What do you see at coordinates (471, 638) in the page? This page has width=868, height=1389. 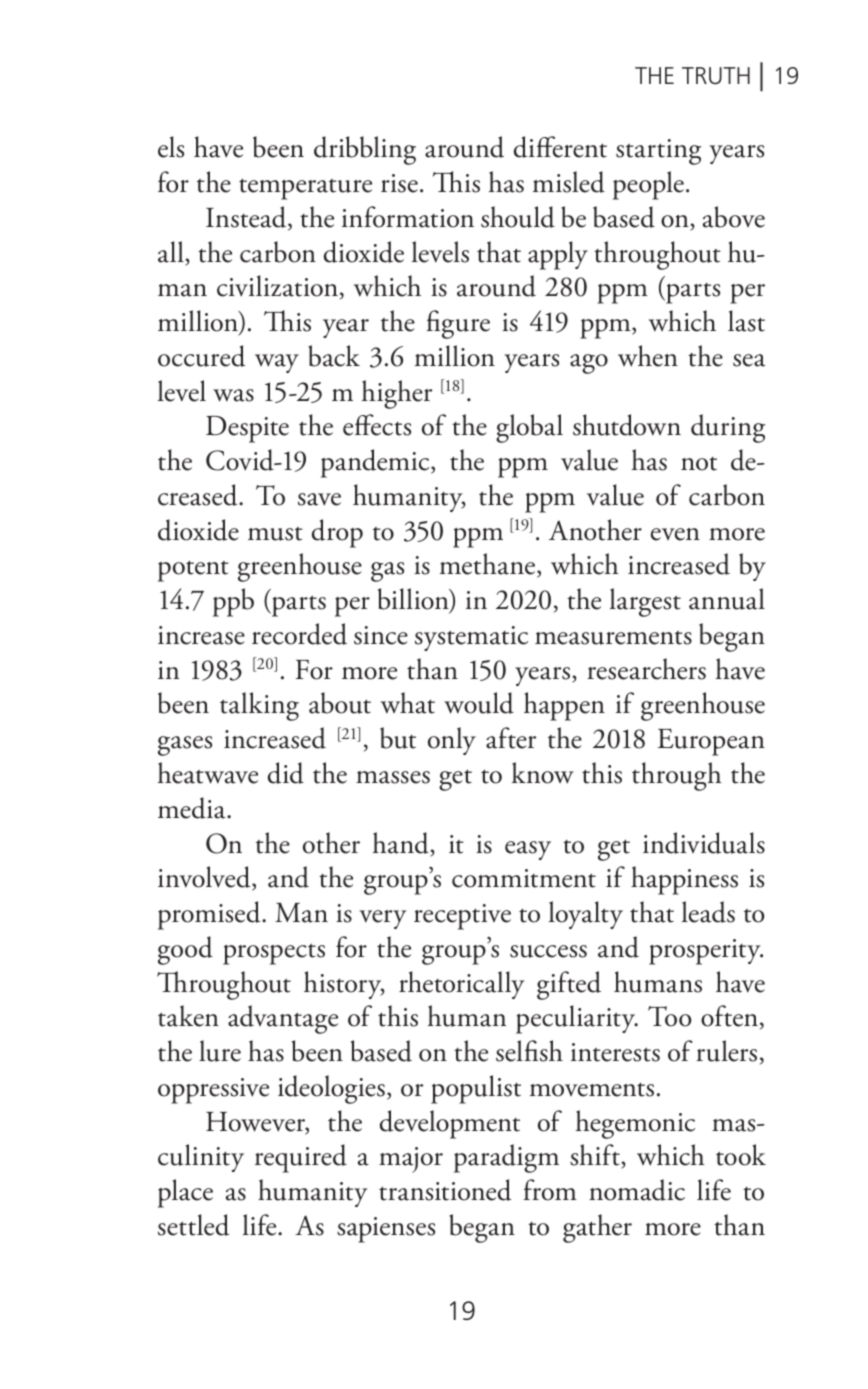 I see `systematic` at bounding box center [471, 638].
